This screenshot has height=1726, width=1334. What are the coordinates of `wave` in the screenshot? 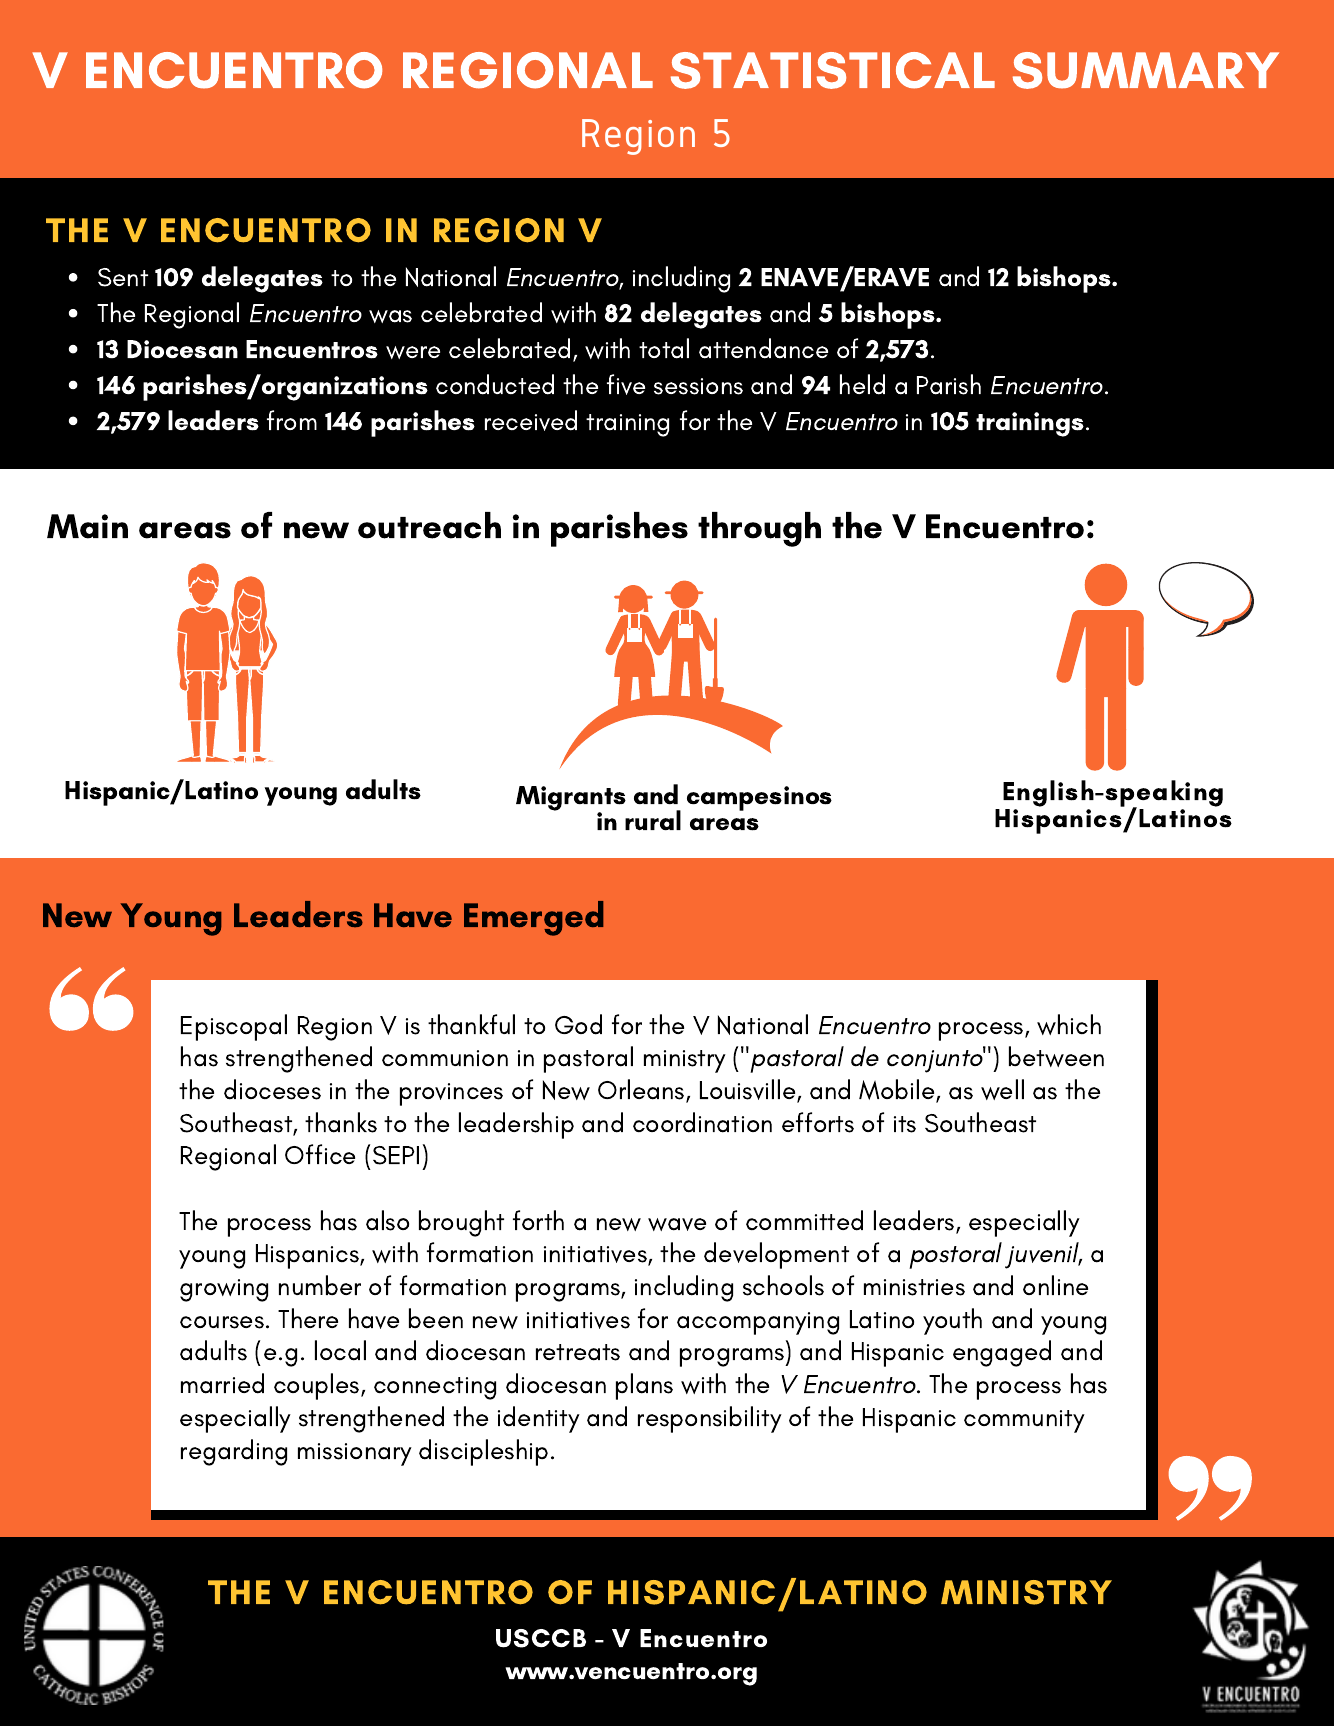 It's located at (677, 1224).
